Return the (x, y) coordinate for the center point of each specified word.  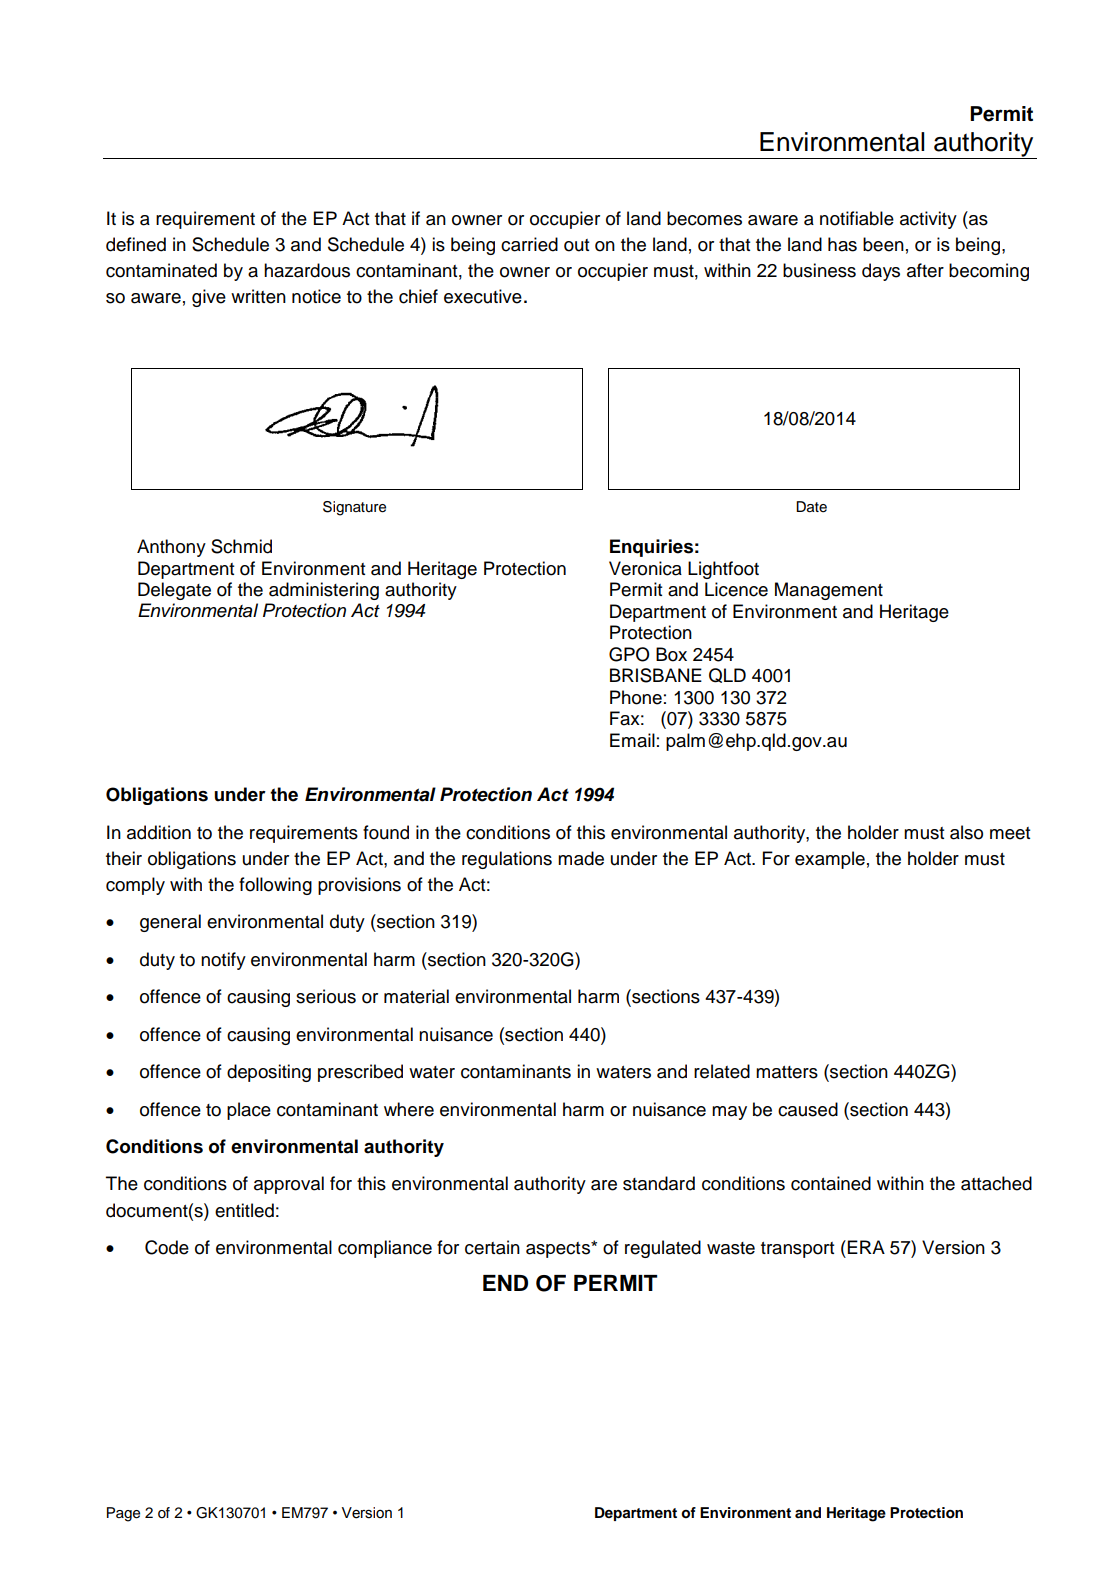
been (883, 244)
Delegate (174, 591)
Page (123, 1514)
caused (808, 1109)
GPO (629, 654)
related (722, 1071)
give (209, 298)
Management (829, 591)
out (576, 245)
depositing (269, 1073)
